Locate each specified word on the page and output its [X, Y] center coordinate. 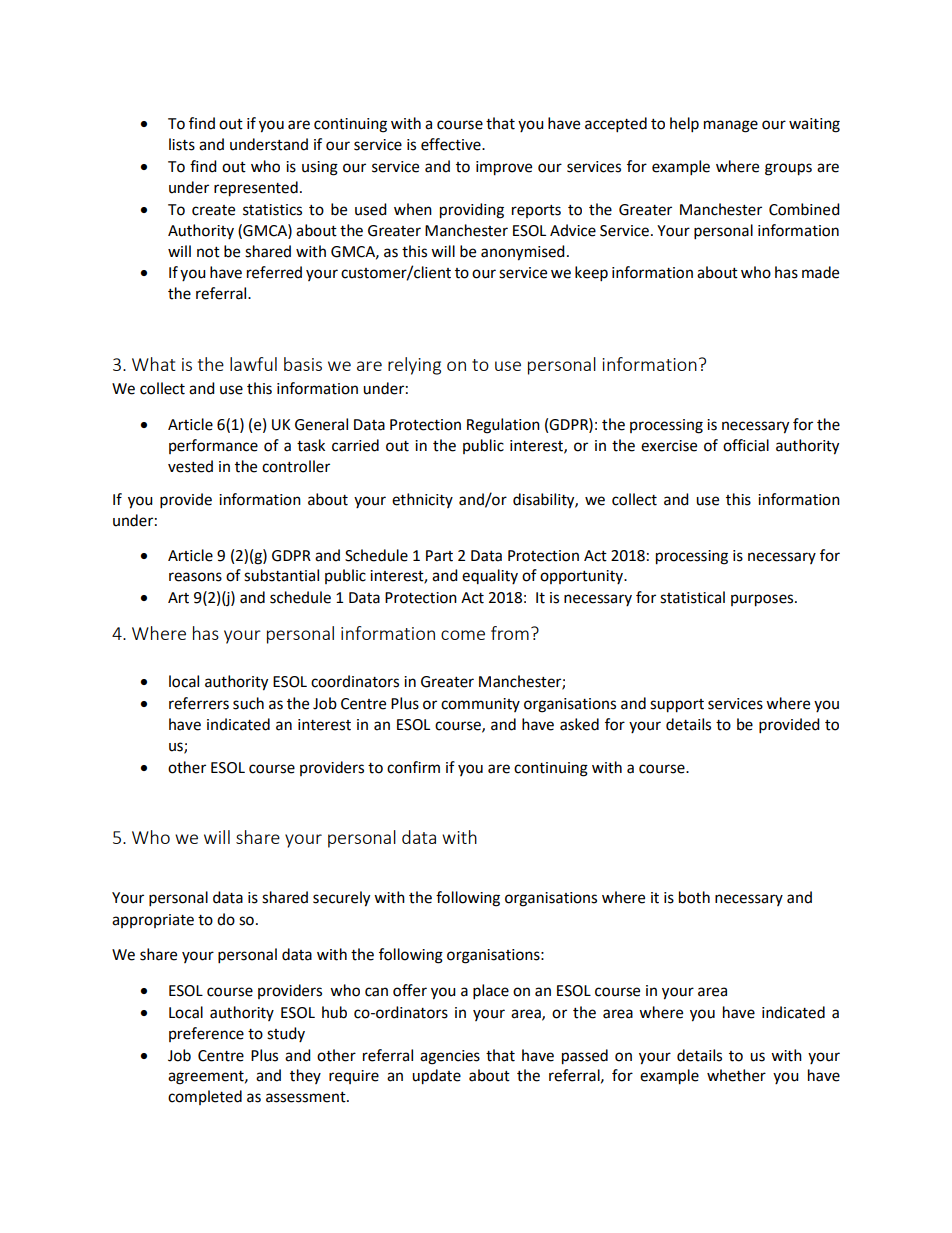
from [510, 633]
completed [205, 1097]
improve [504, 168]
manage [731, 126]
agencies [450, 1057]
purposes [763, 600]
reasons [195, 577]
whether [736, 1075]
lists [182, 144]
